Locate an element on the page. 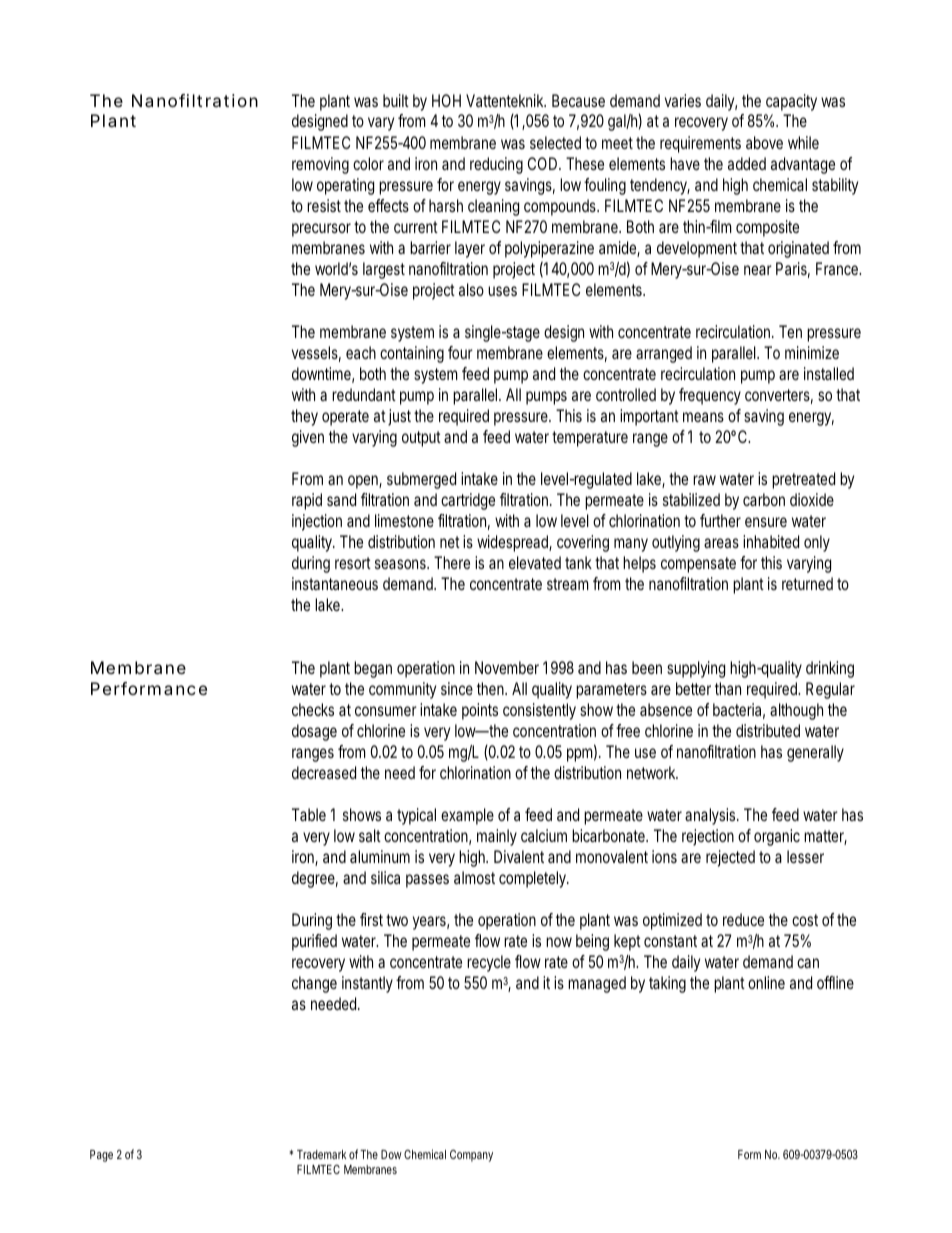  pretreated is located at coordinates (803, 480).
